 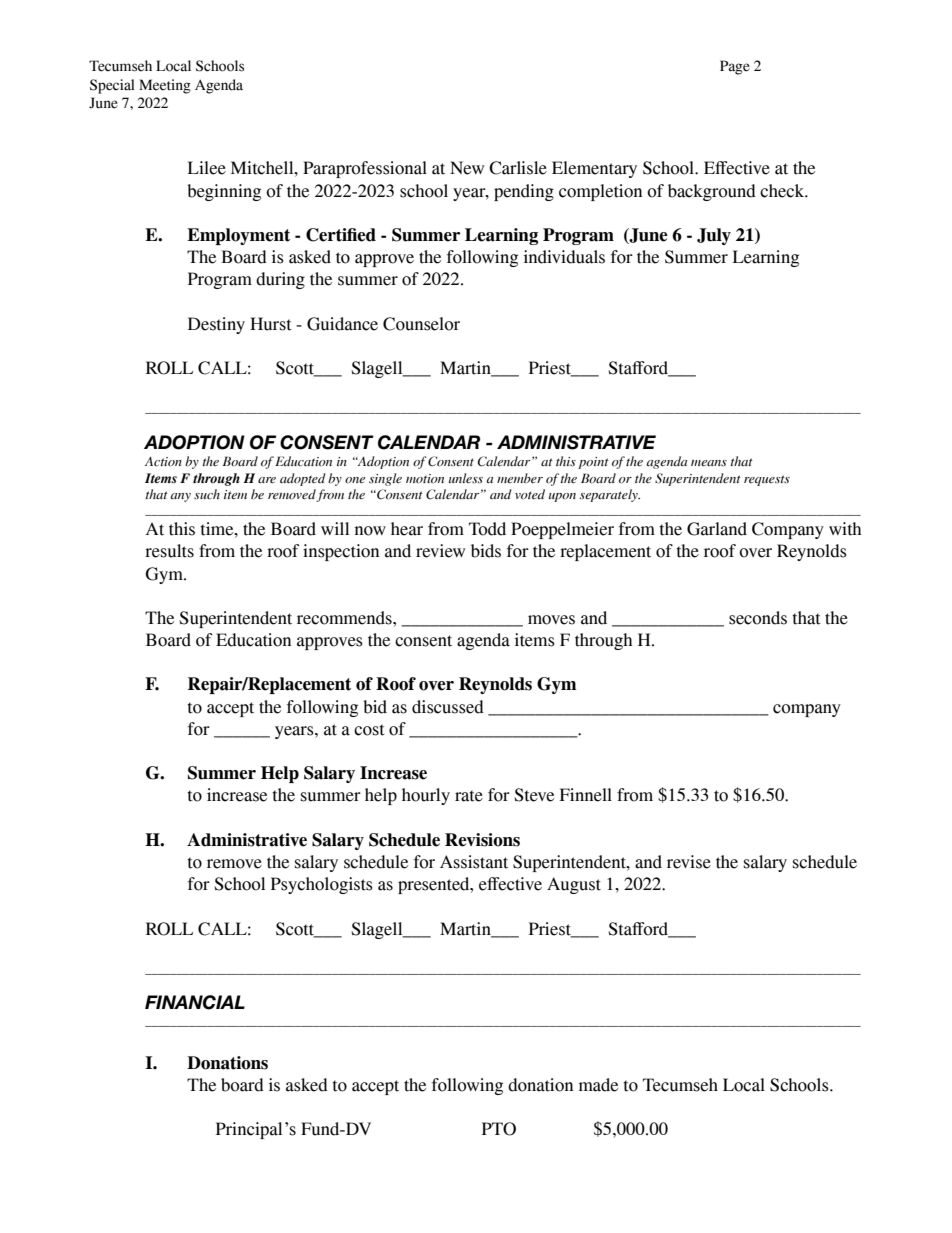 I want to click on PTO, so click(x=499, y=1129).
